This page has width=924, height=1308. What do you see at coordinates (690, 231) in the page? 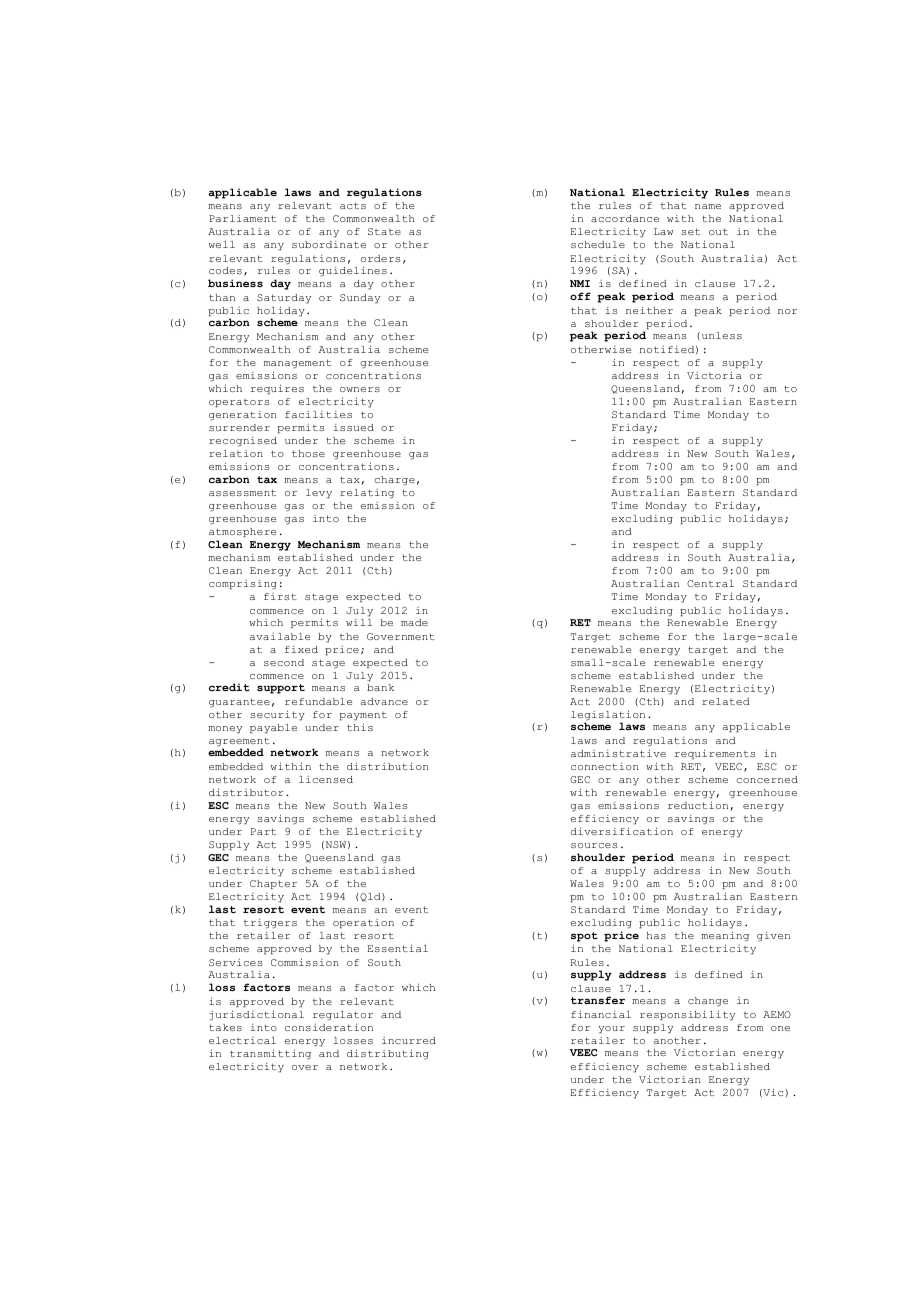
I see `set` at bounding box center [690, 231].
